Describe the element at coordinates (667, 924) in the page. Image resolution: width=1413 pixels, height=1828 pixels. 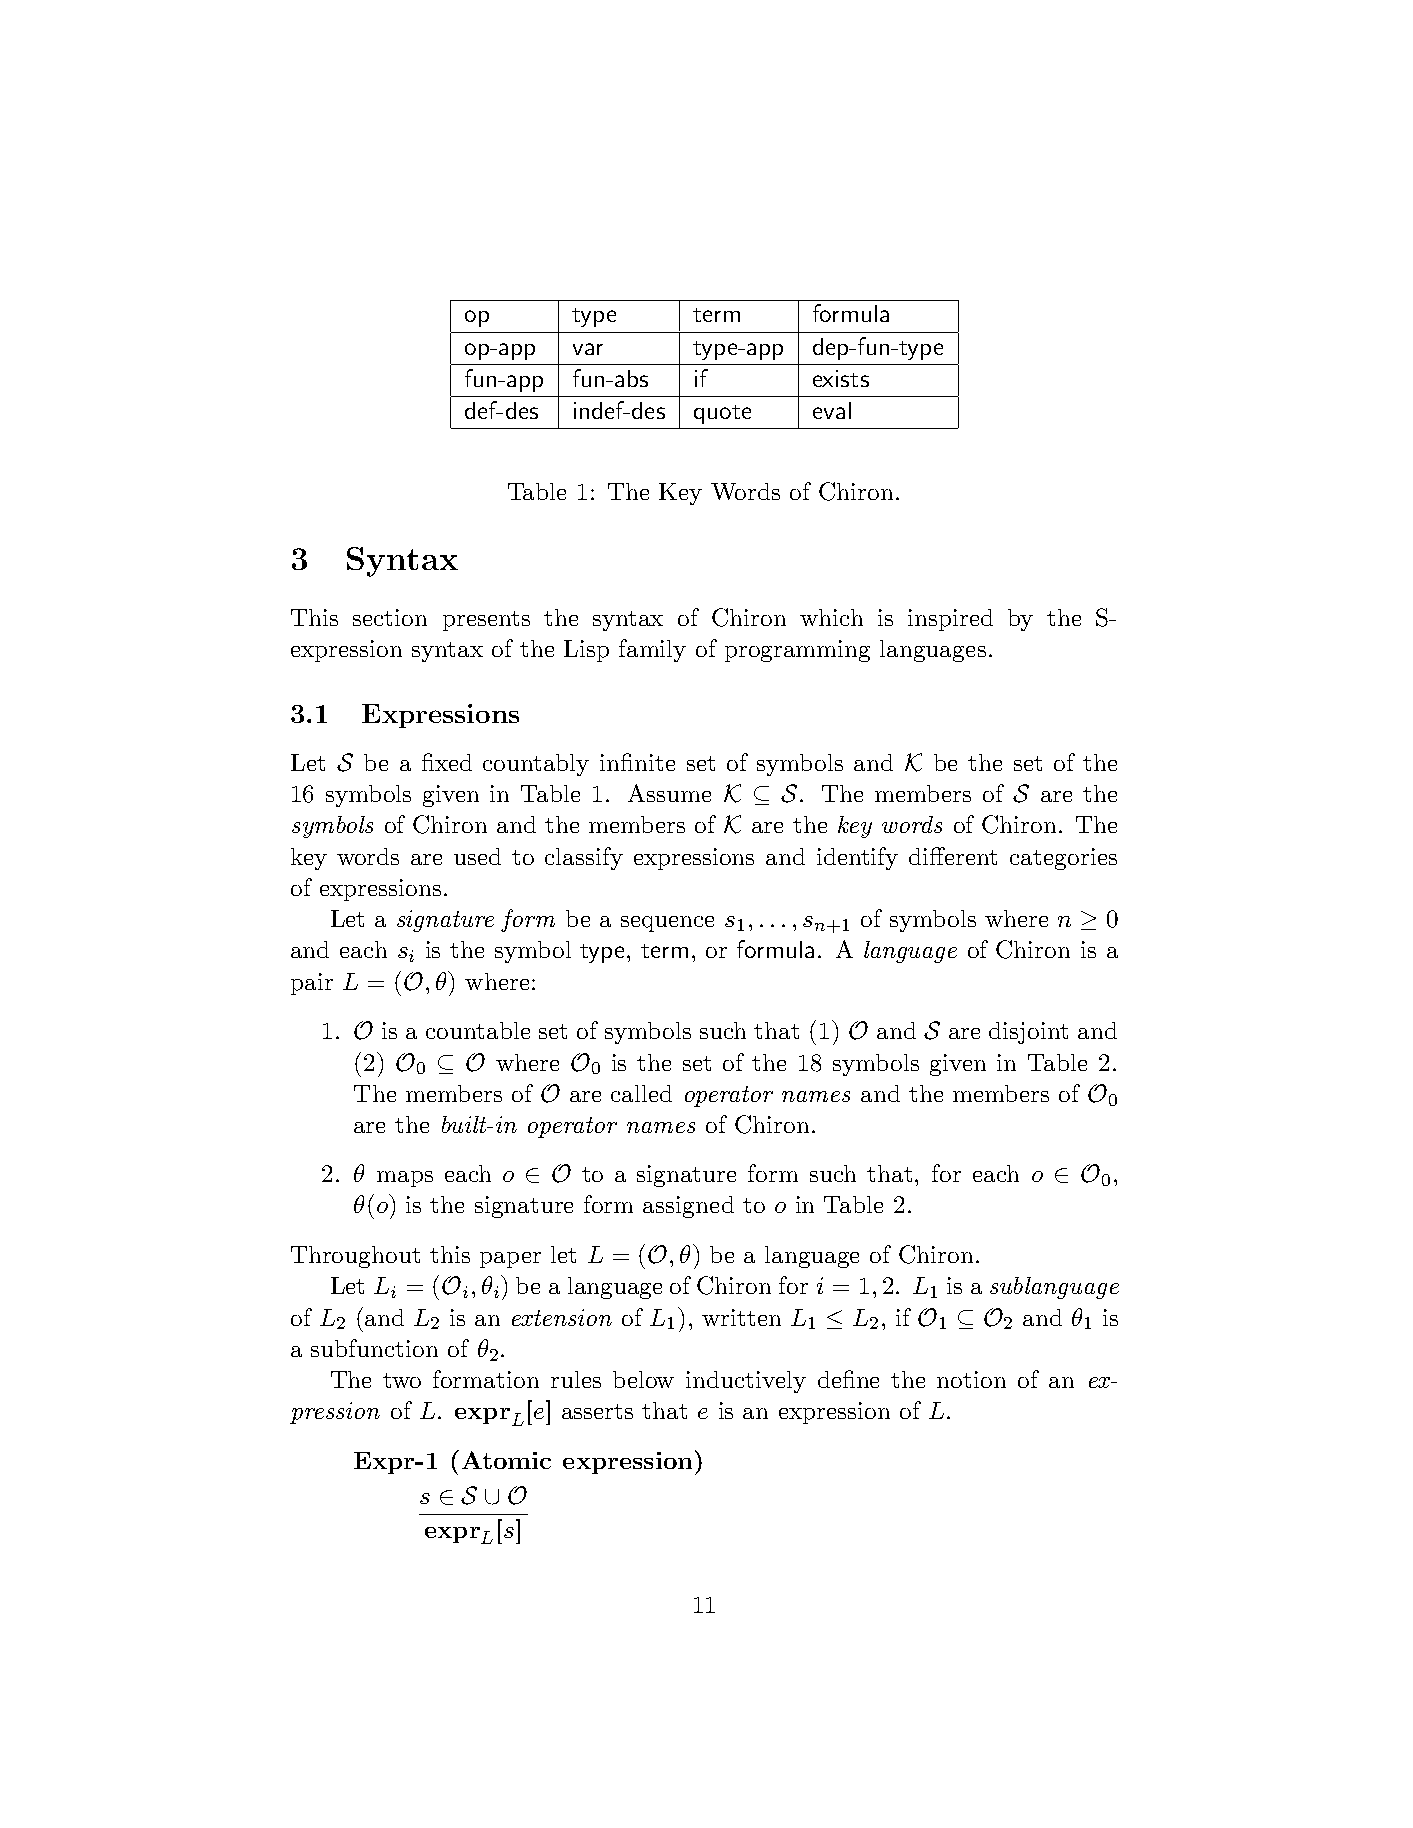
I see `sequence` at that location.
